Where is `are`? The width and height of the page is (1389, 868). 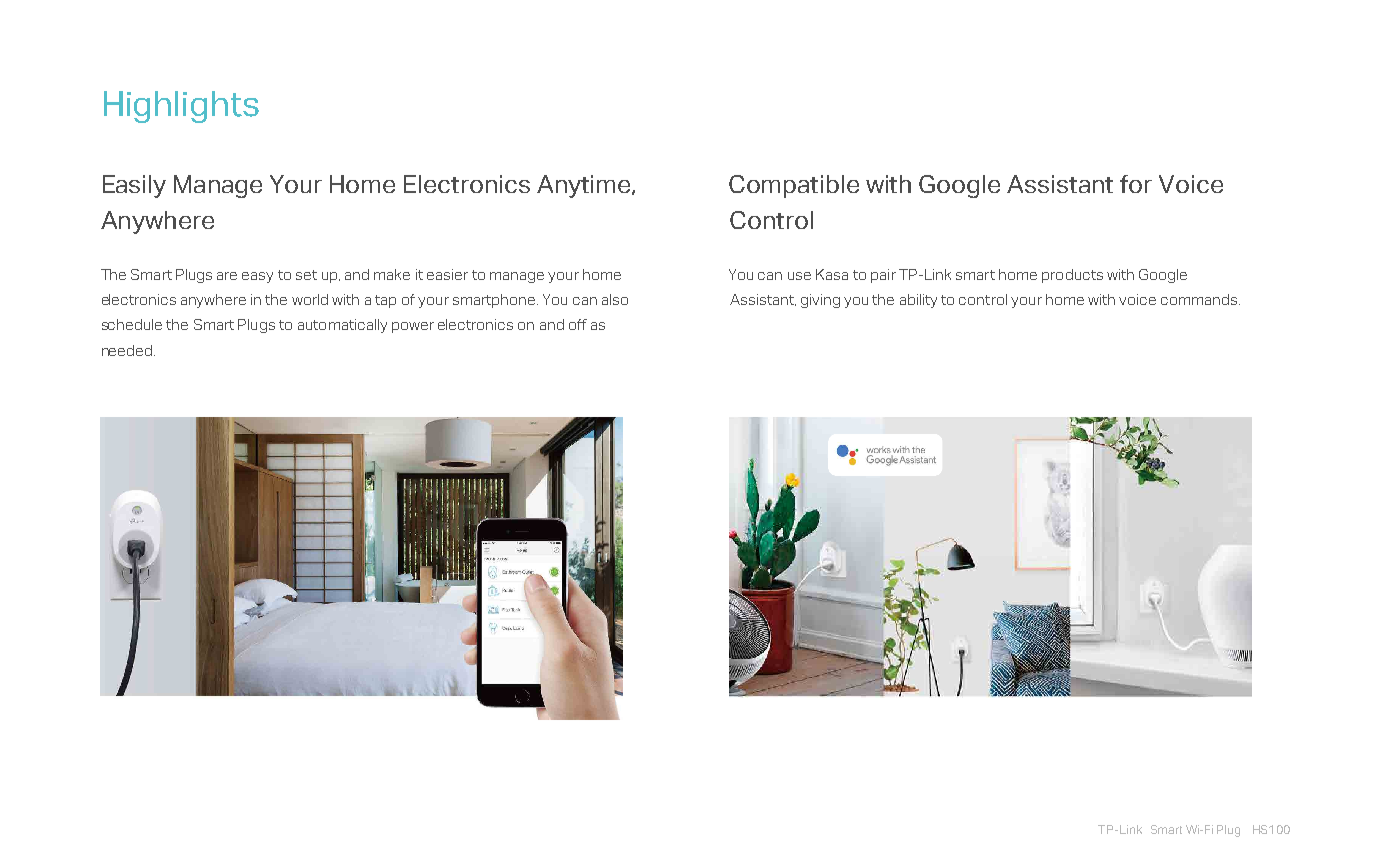 are is located at coordinates (227, 276).
